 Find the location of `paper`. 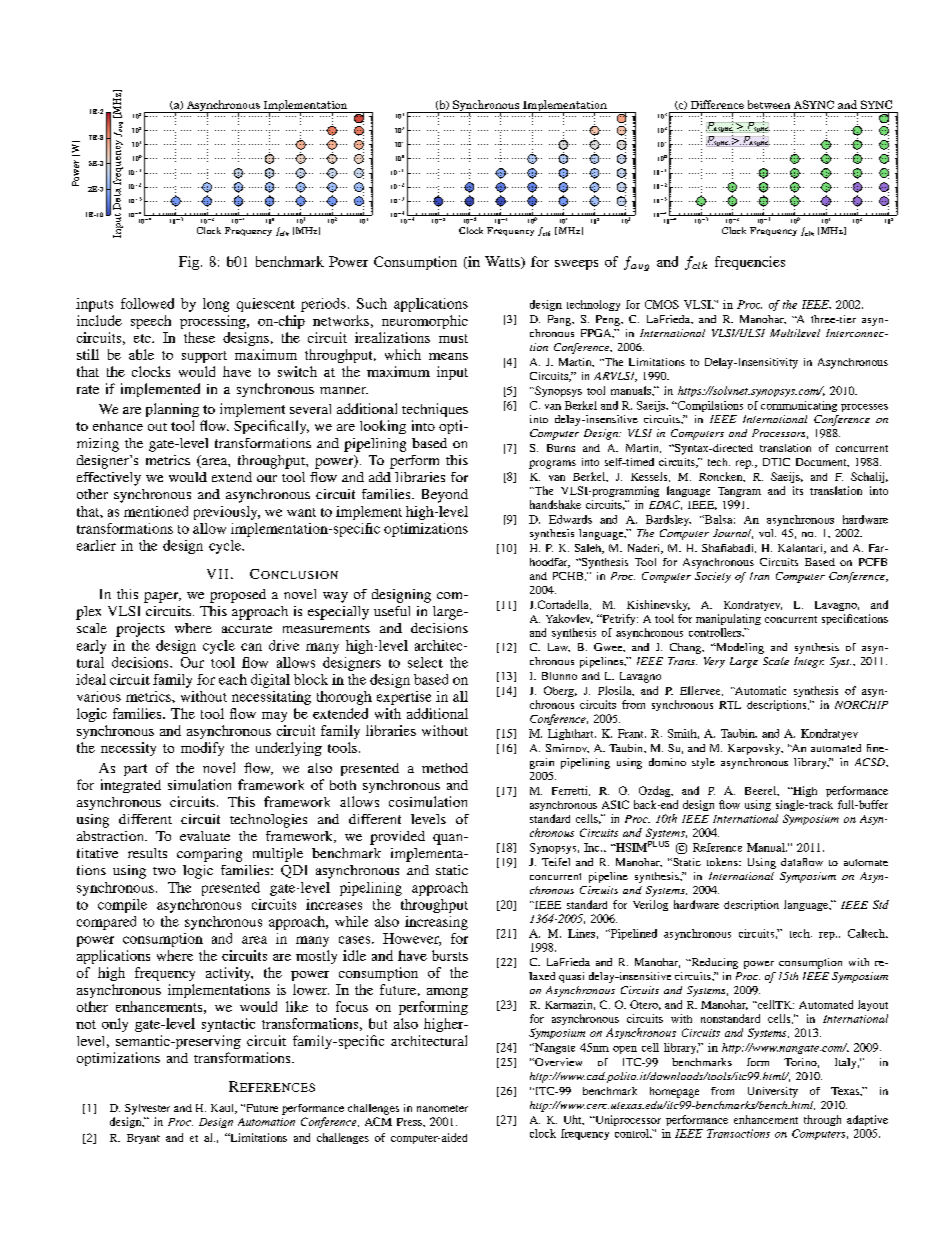

paper is located at coordinates (162, 597).
